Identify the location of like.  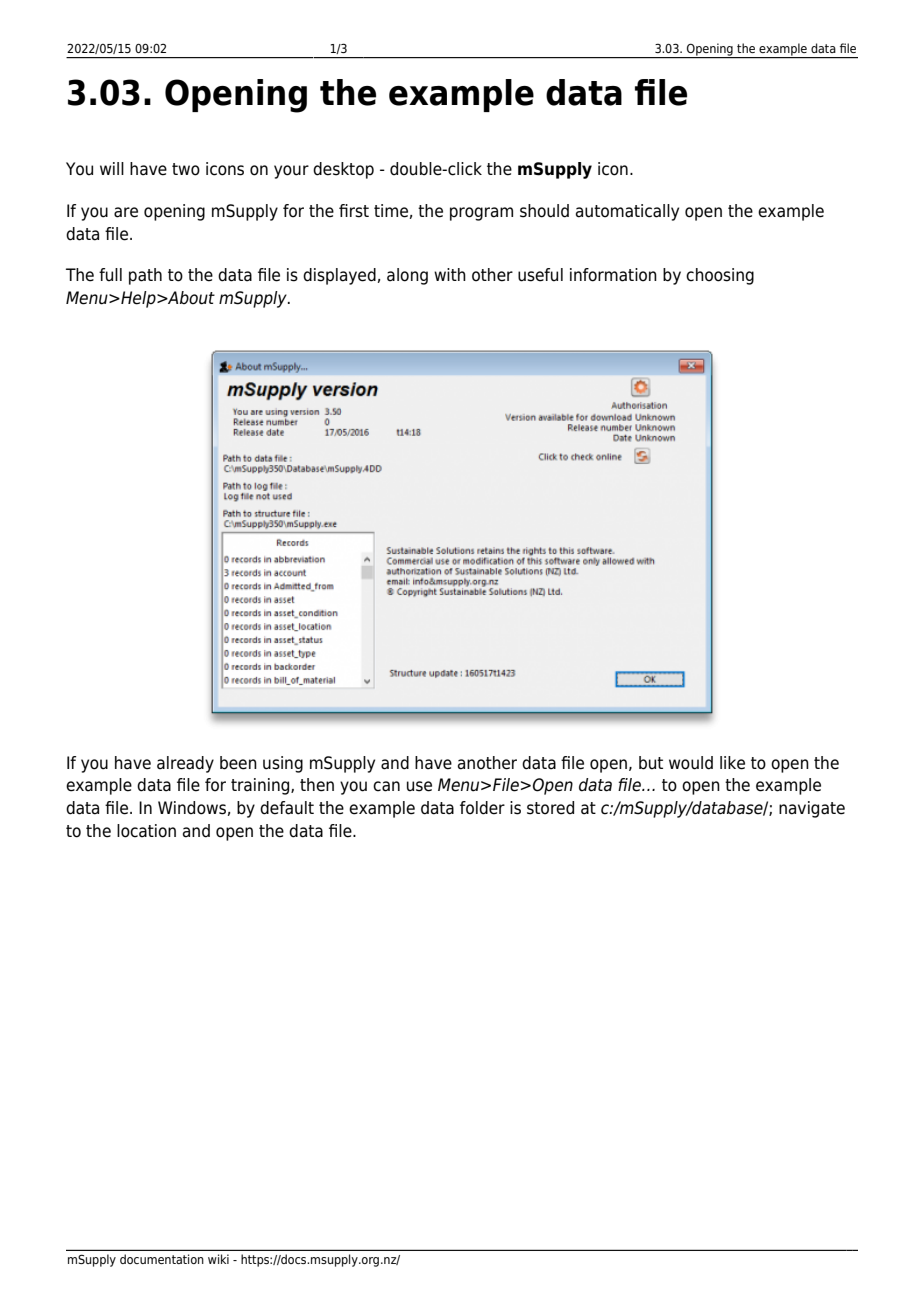
(732, 763).
